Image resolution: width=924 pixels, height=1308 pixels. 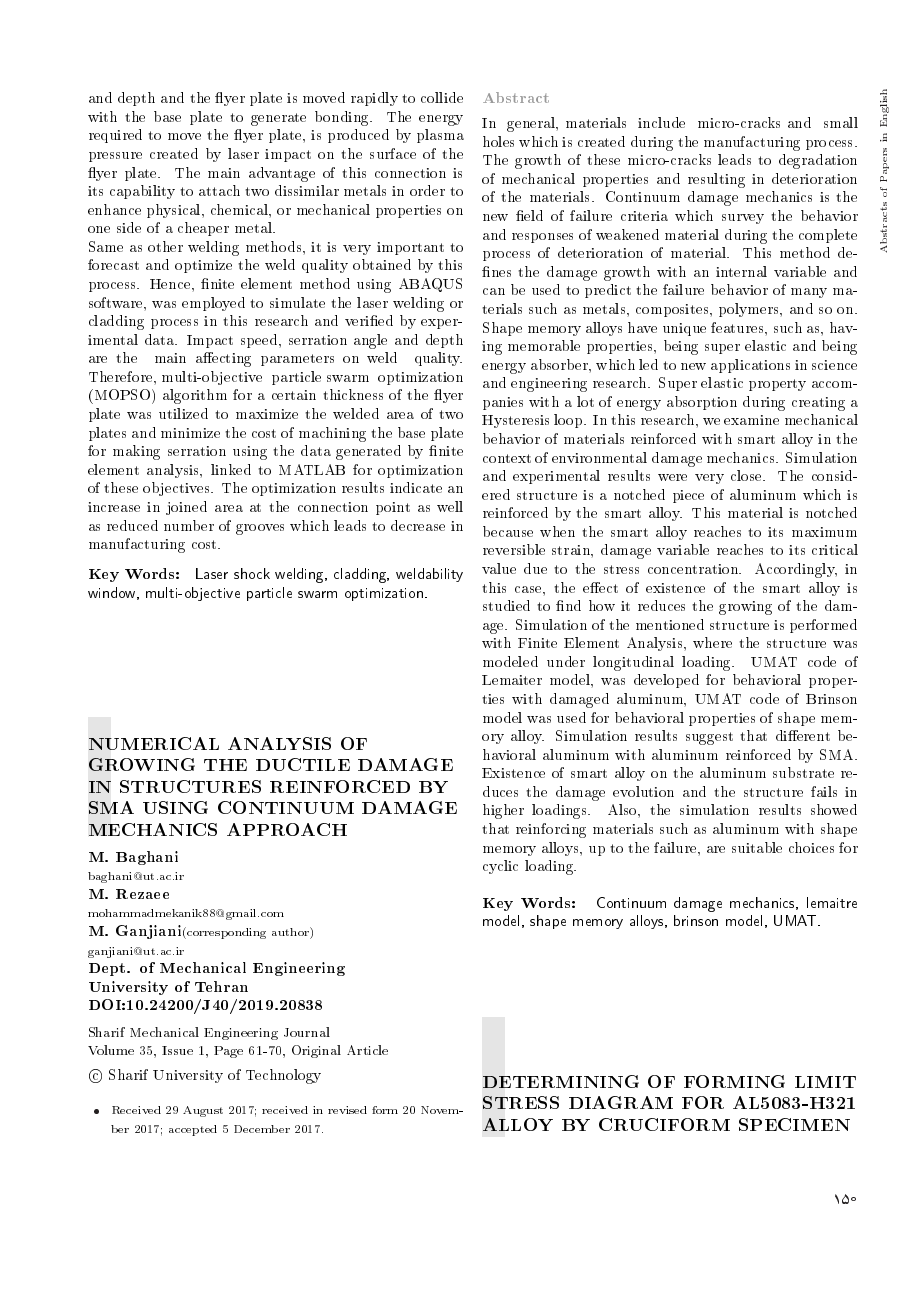 What do you see at coordinates (498, 141) in the page?
I see `holes` at bounding box center [498, 141].
